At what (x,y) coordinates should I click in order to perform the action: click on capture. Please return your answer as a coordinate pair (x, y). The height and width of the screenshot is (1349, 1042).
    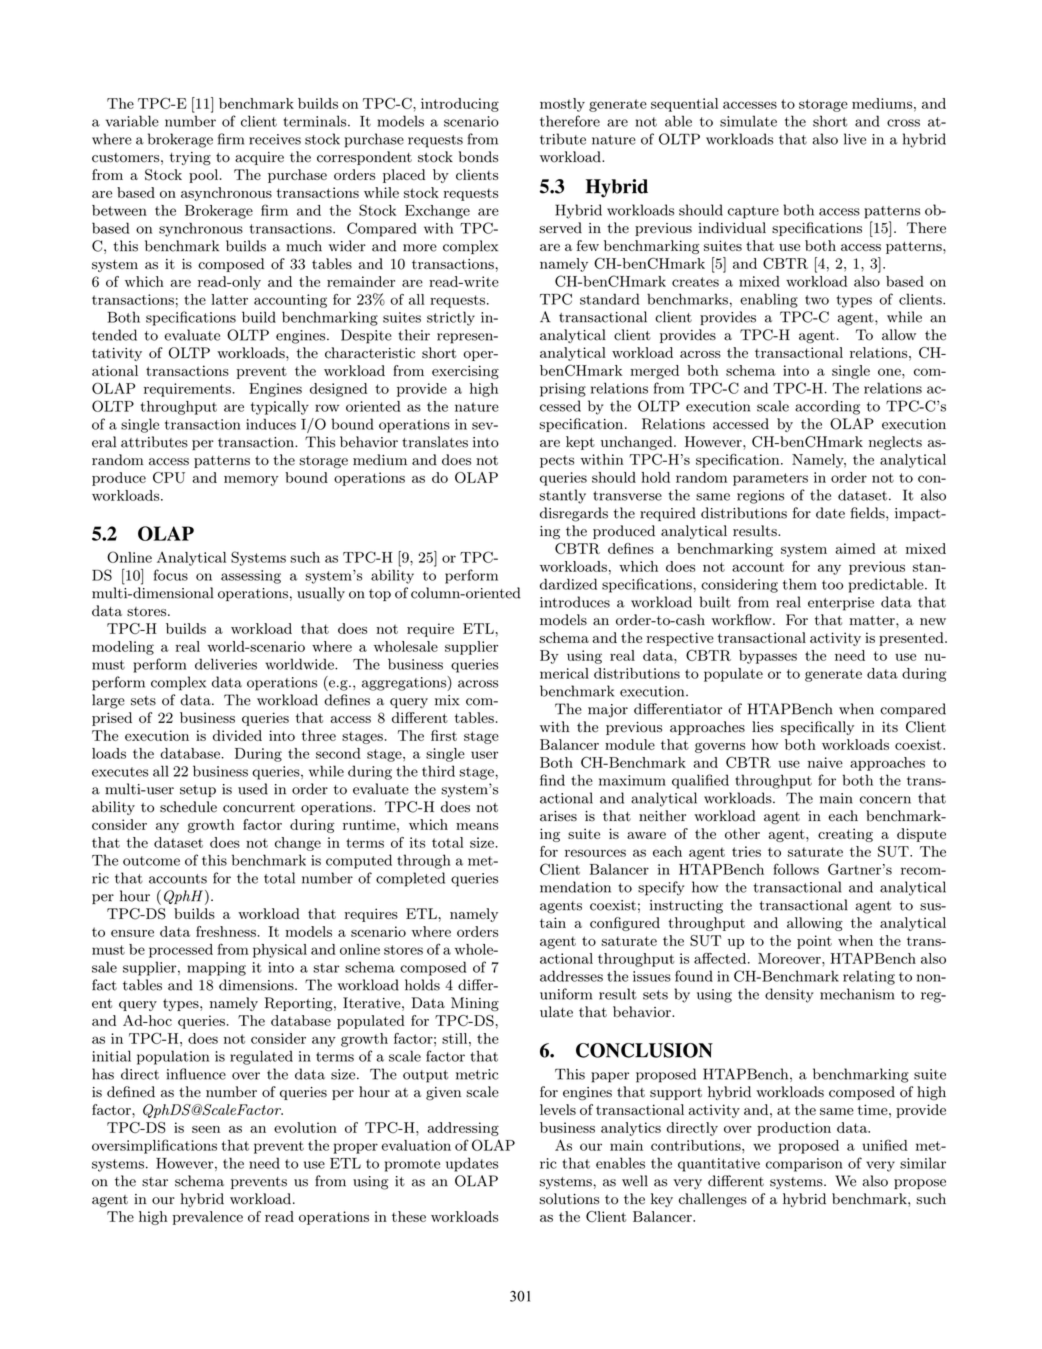
    Looking at the image, I should click on (753, 212).
